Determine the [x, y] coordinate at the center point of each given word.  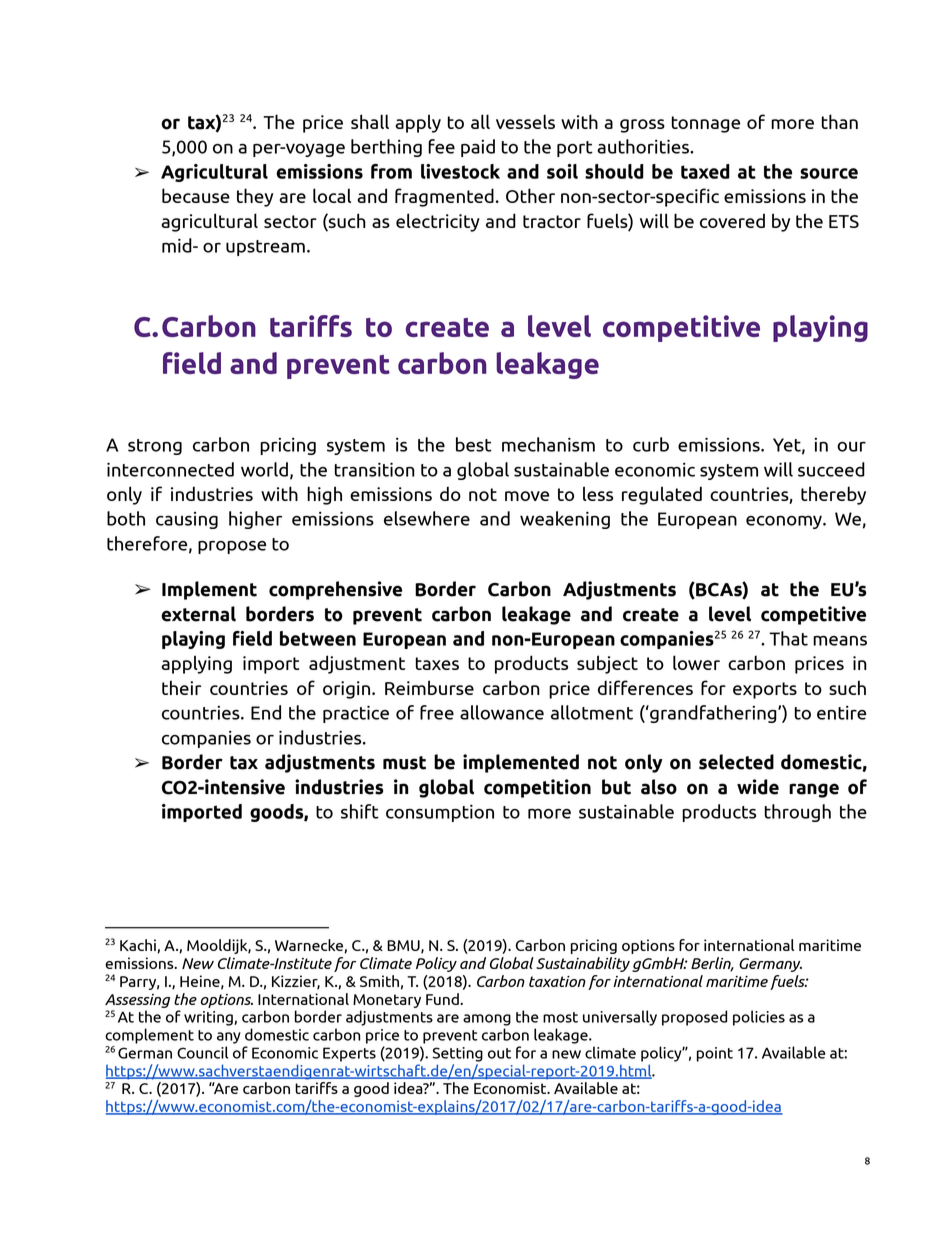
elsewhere [427, 518]
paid [478, 148]
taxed [705, 171]
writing [209, 1018]
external [198, 614]
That [788, 638]
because [196, 195]
